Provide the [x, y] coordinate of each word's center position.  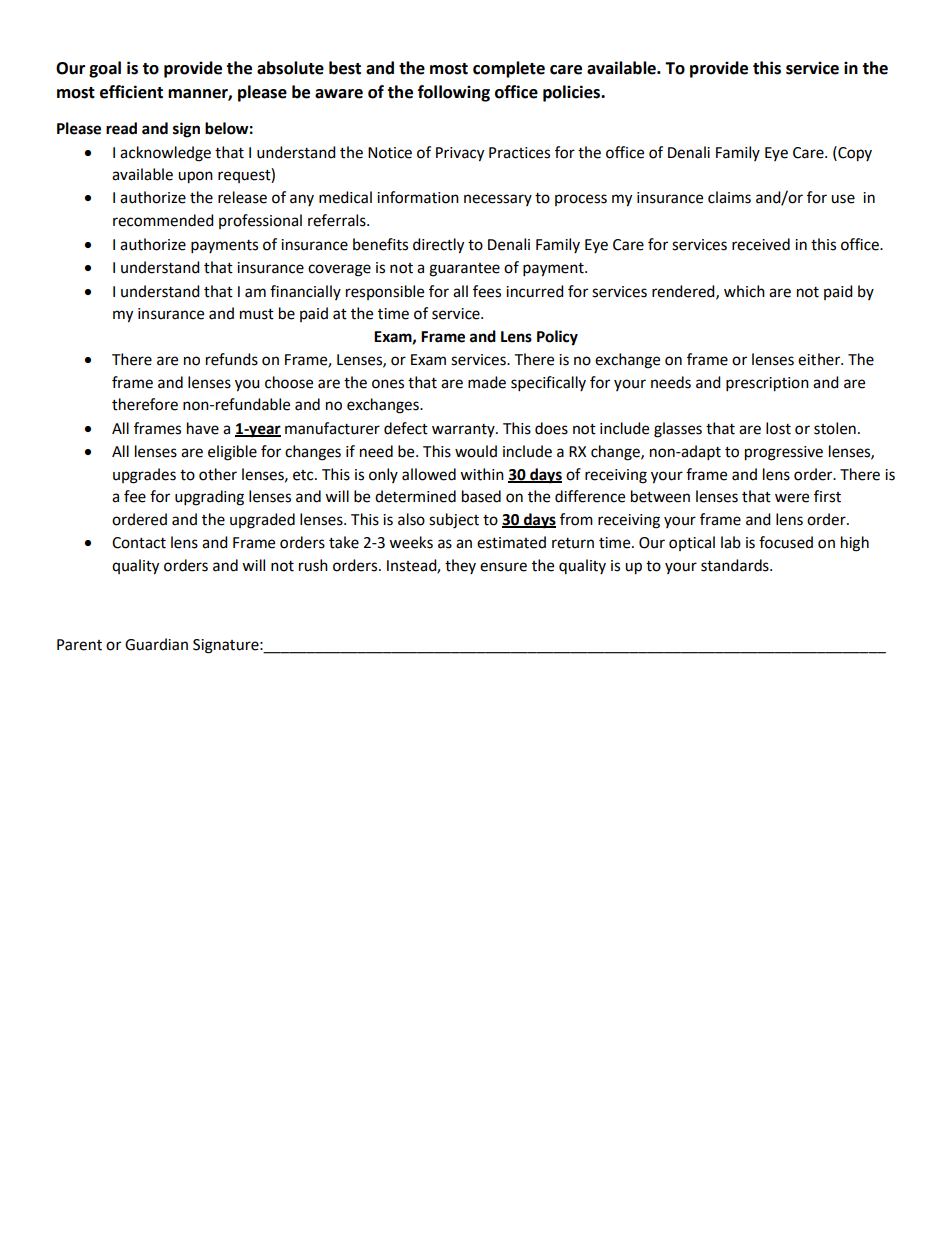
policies [573, 93]
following [454, 93]
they [460, 566]
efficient [131, 92]
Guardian [156, 644]
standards [736, 565]
